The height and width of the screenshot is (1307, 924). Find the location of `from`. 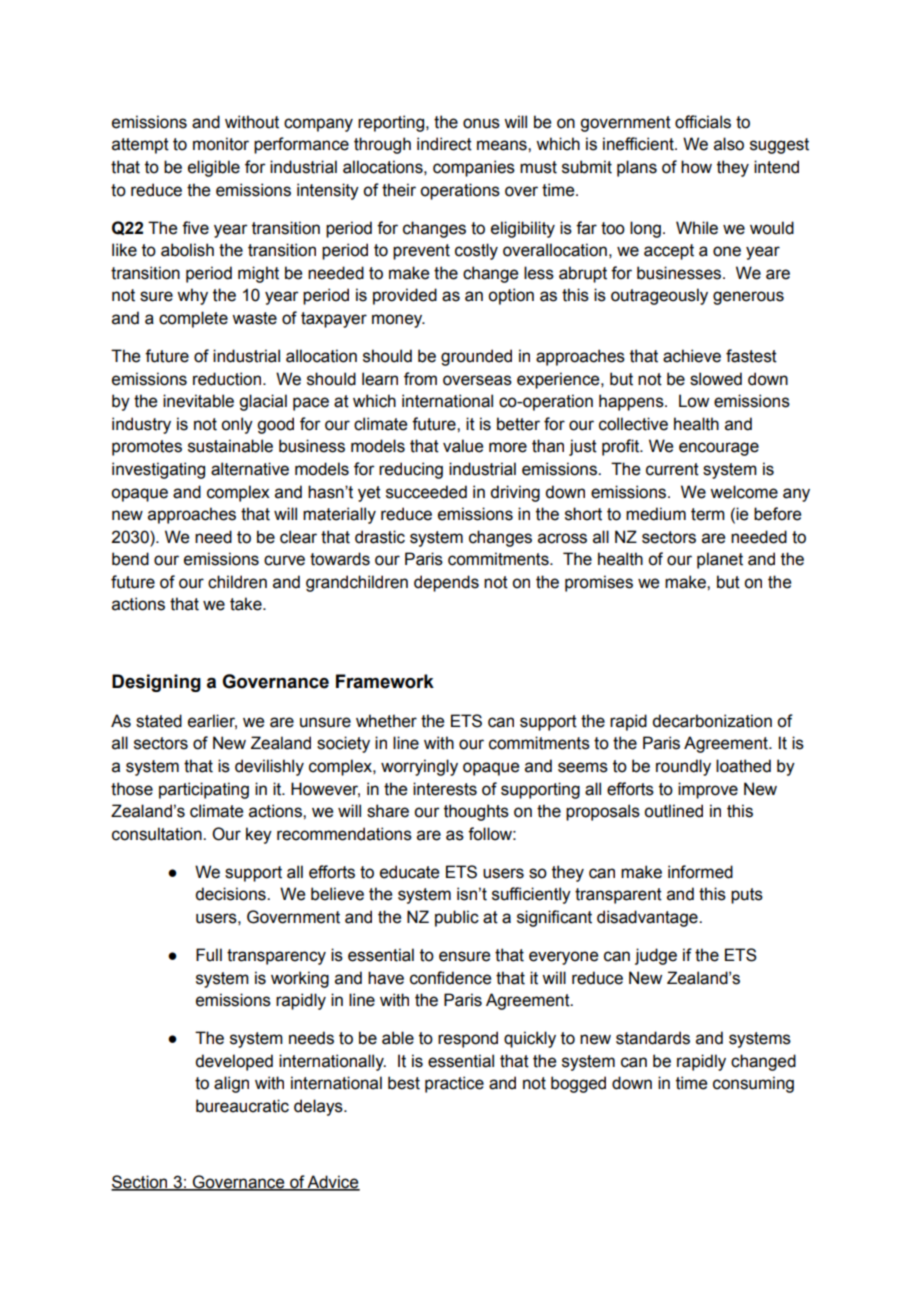

from is located at coordinates (420, 379).
